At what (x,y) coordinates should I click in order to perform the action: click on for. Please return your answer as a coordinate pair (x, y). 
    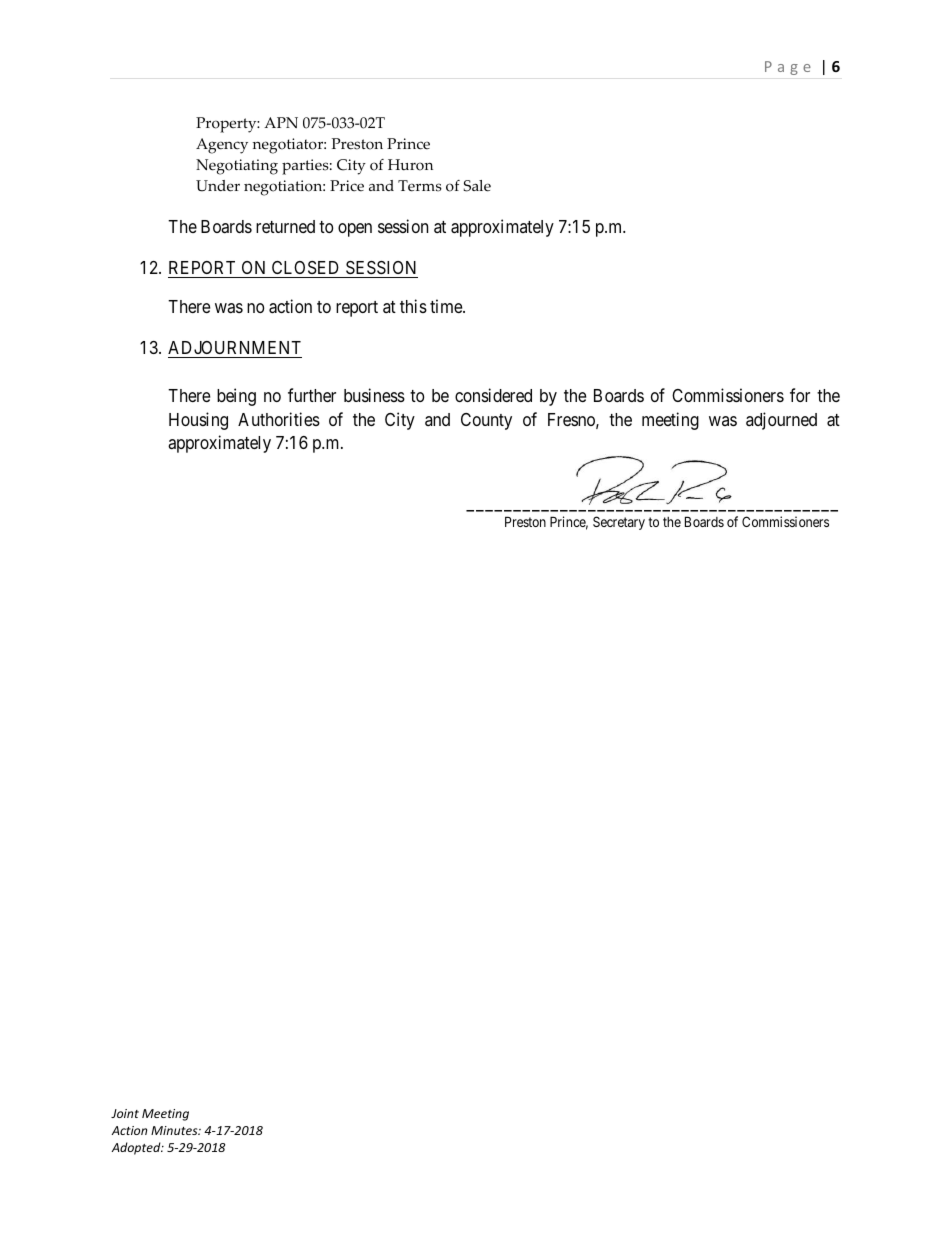
    Looking at the image, I should click on (800, 395).
